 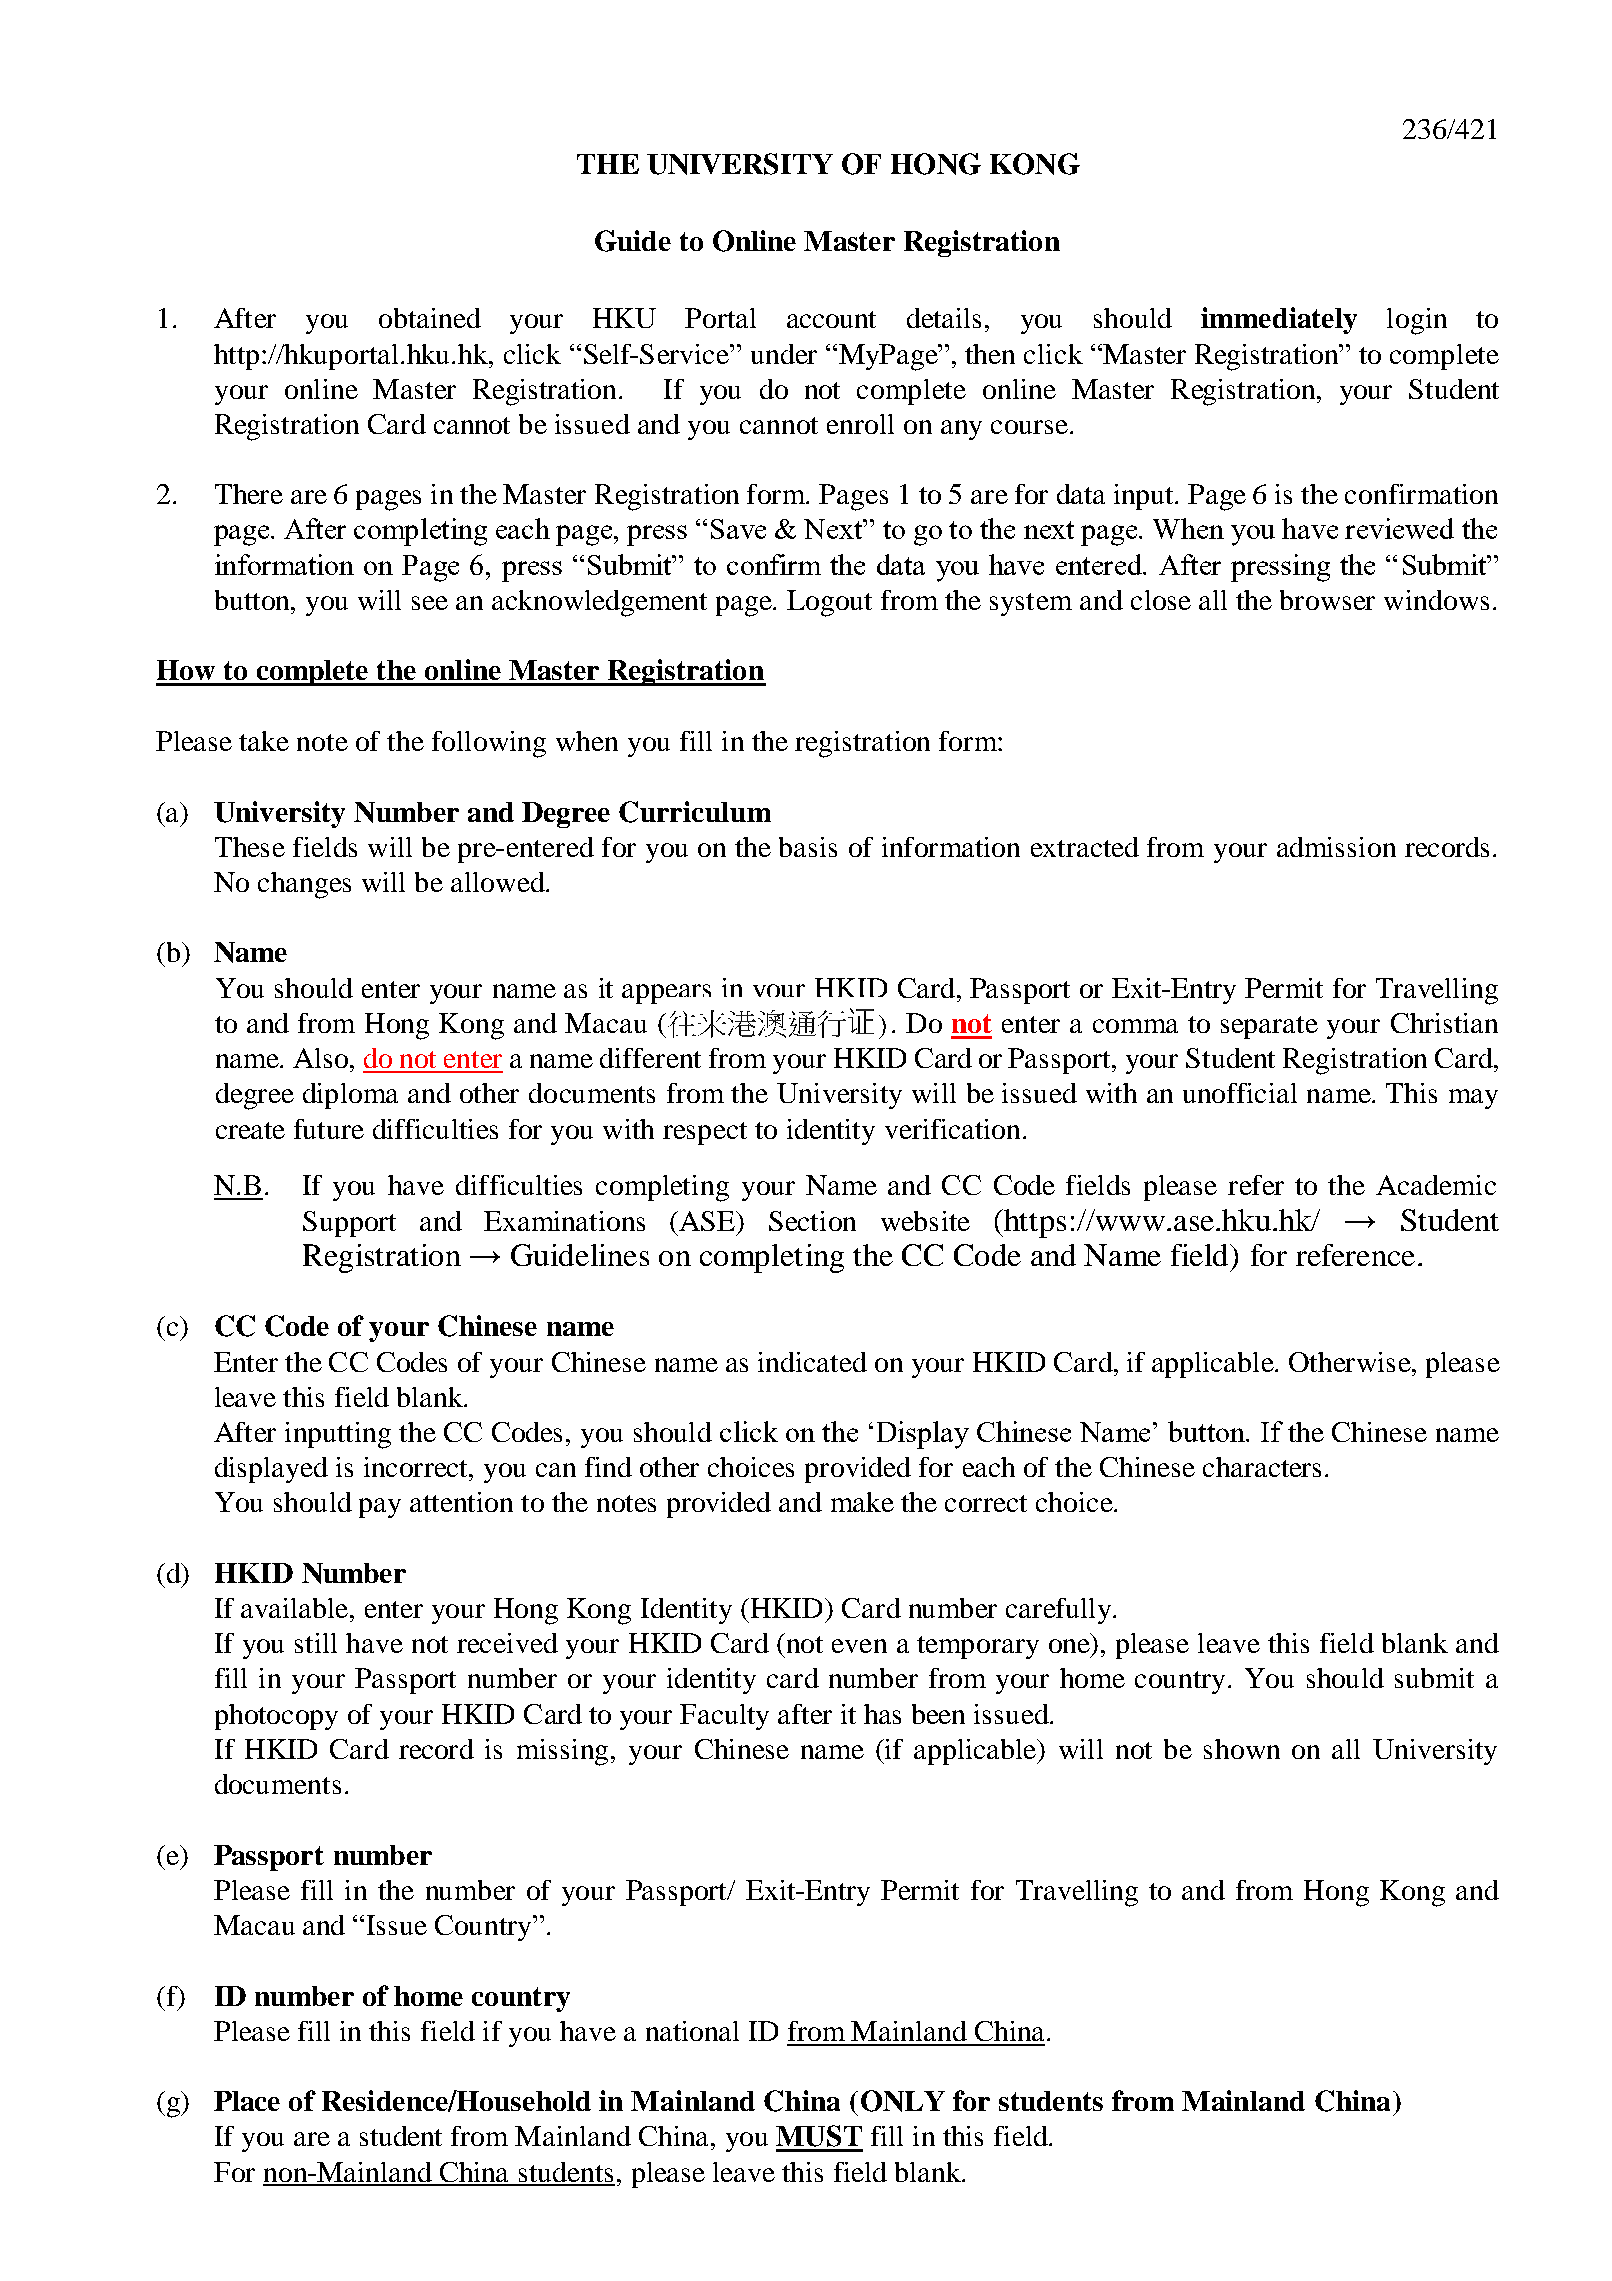 I want to click on ONLY, so click(x=903, y=2101).
